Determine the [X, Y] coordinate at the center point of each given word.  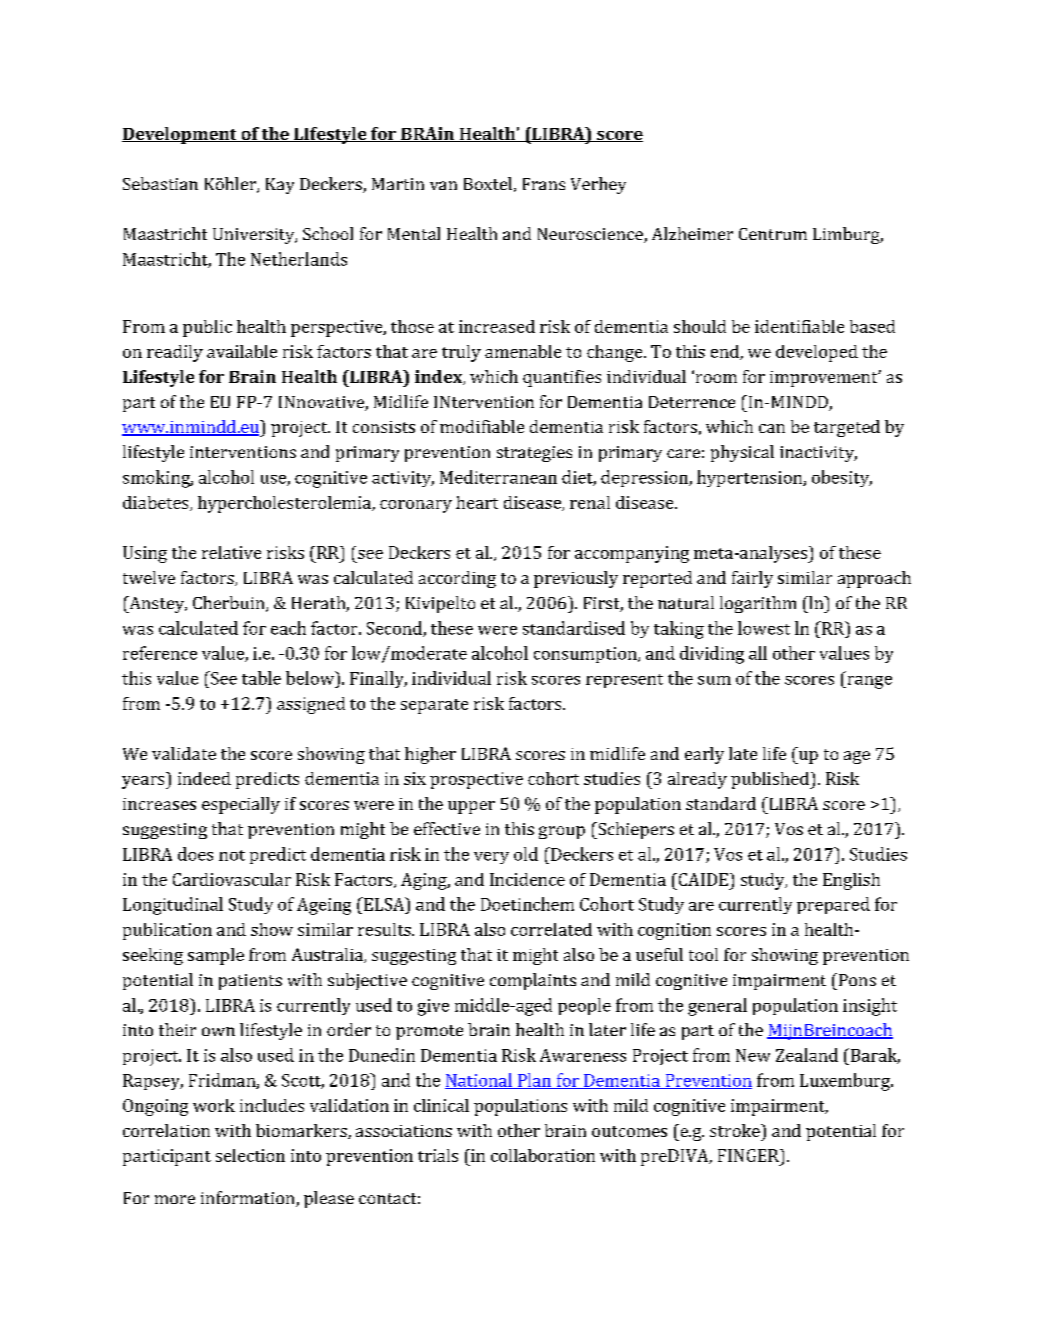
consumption [586, 655]
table [261, 678]
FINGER [749, 1155]
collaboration [543, 1155]
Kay [280, 186]
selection [250, 1155]
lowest [764, 628]
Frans [544, 184]
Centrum [773, 234]
